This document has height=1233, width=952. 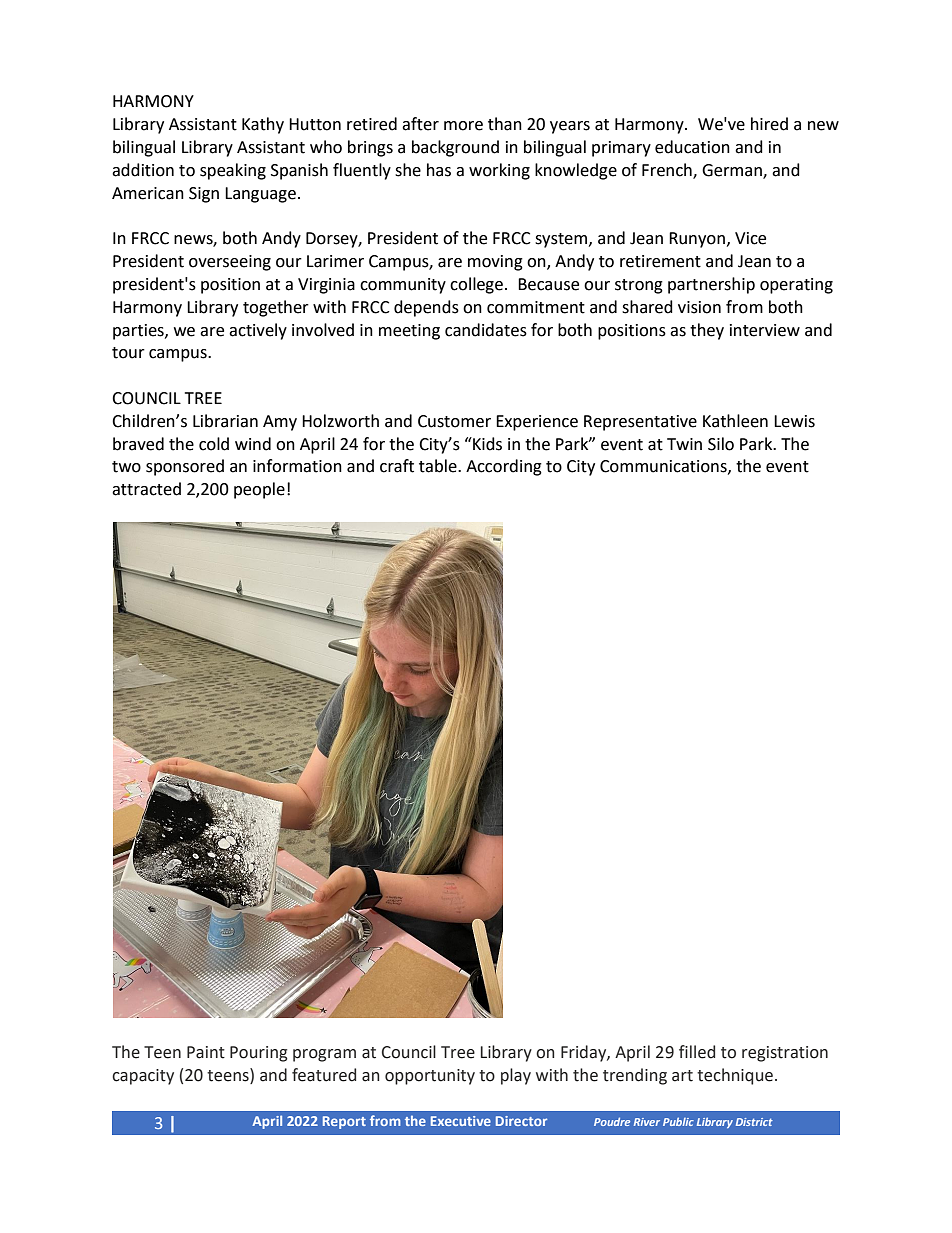 I want to click on education, so click(x=692, y=147).
